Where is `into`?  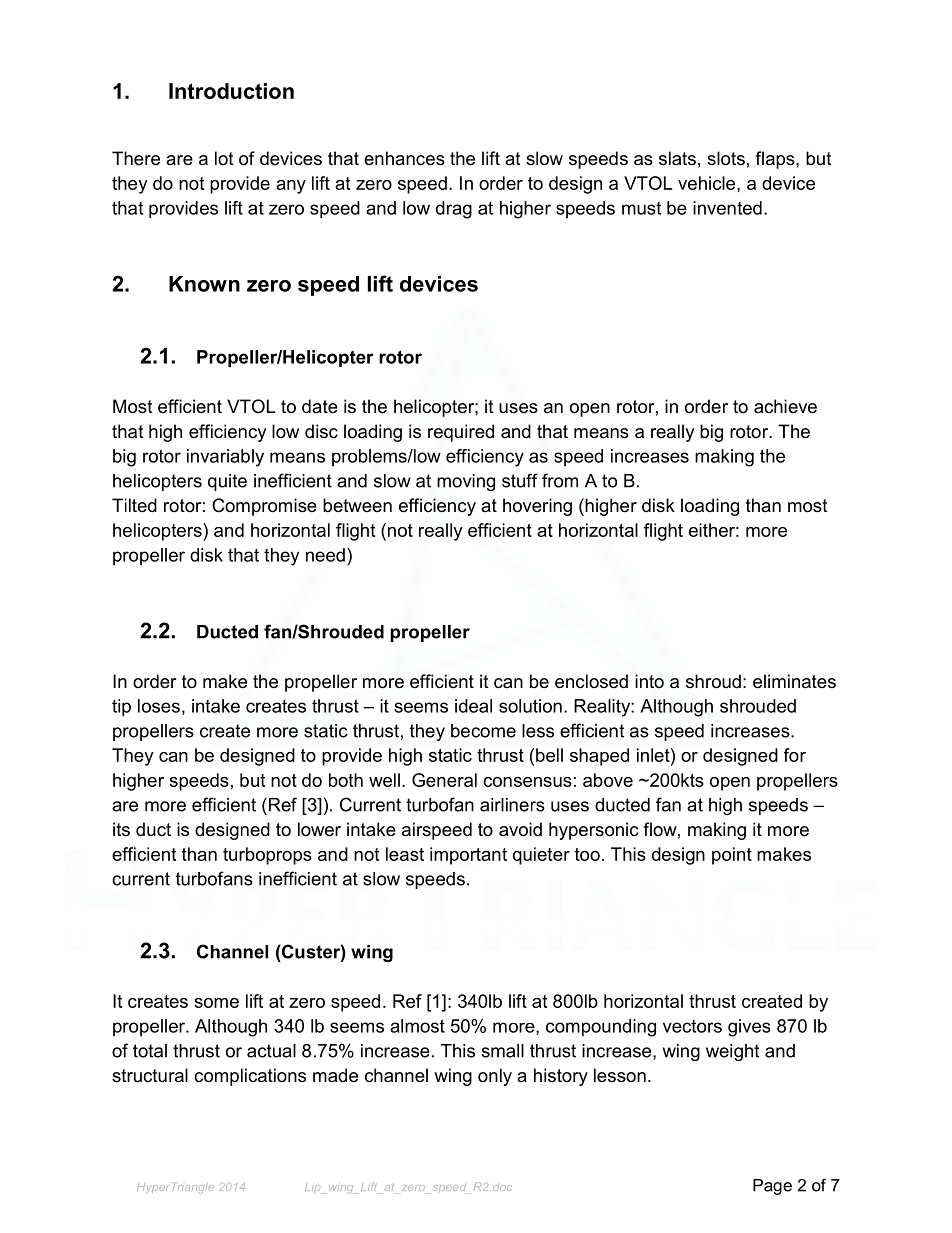
into is located at coordinates (649, 681).
